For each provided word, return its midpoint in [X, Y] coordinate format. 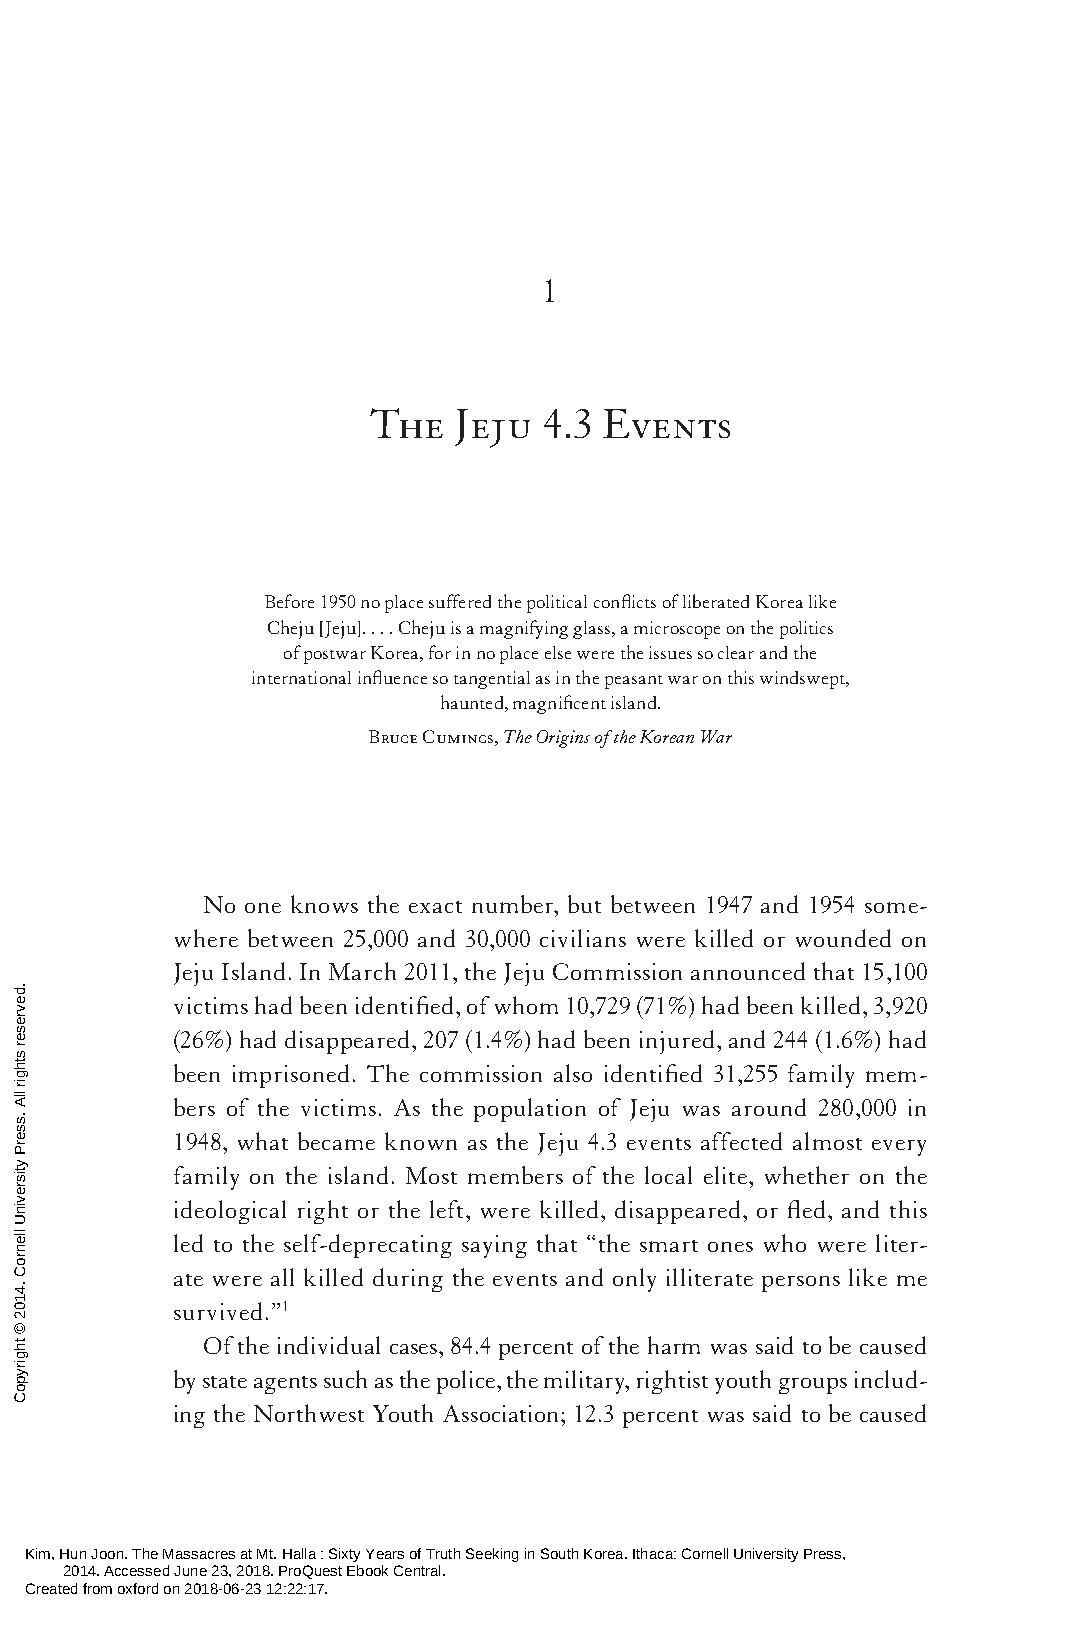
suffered [460, 601]
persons [801, 1284]
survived [218, 1311]
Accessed [136, 1570]
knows [324, 904]
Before [289, 601]
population [530, 1110]
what [263, 1141]
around [769, 1107]
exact [435, 907]
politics [806, 630]
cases [415, 1349]
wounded [843, 938]
